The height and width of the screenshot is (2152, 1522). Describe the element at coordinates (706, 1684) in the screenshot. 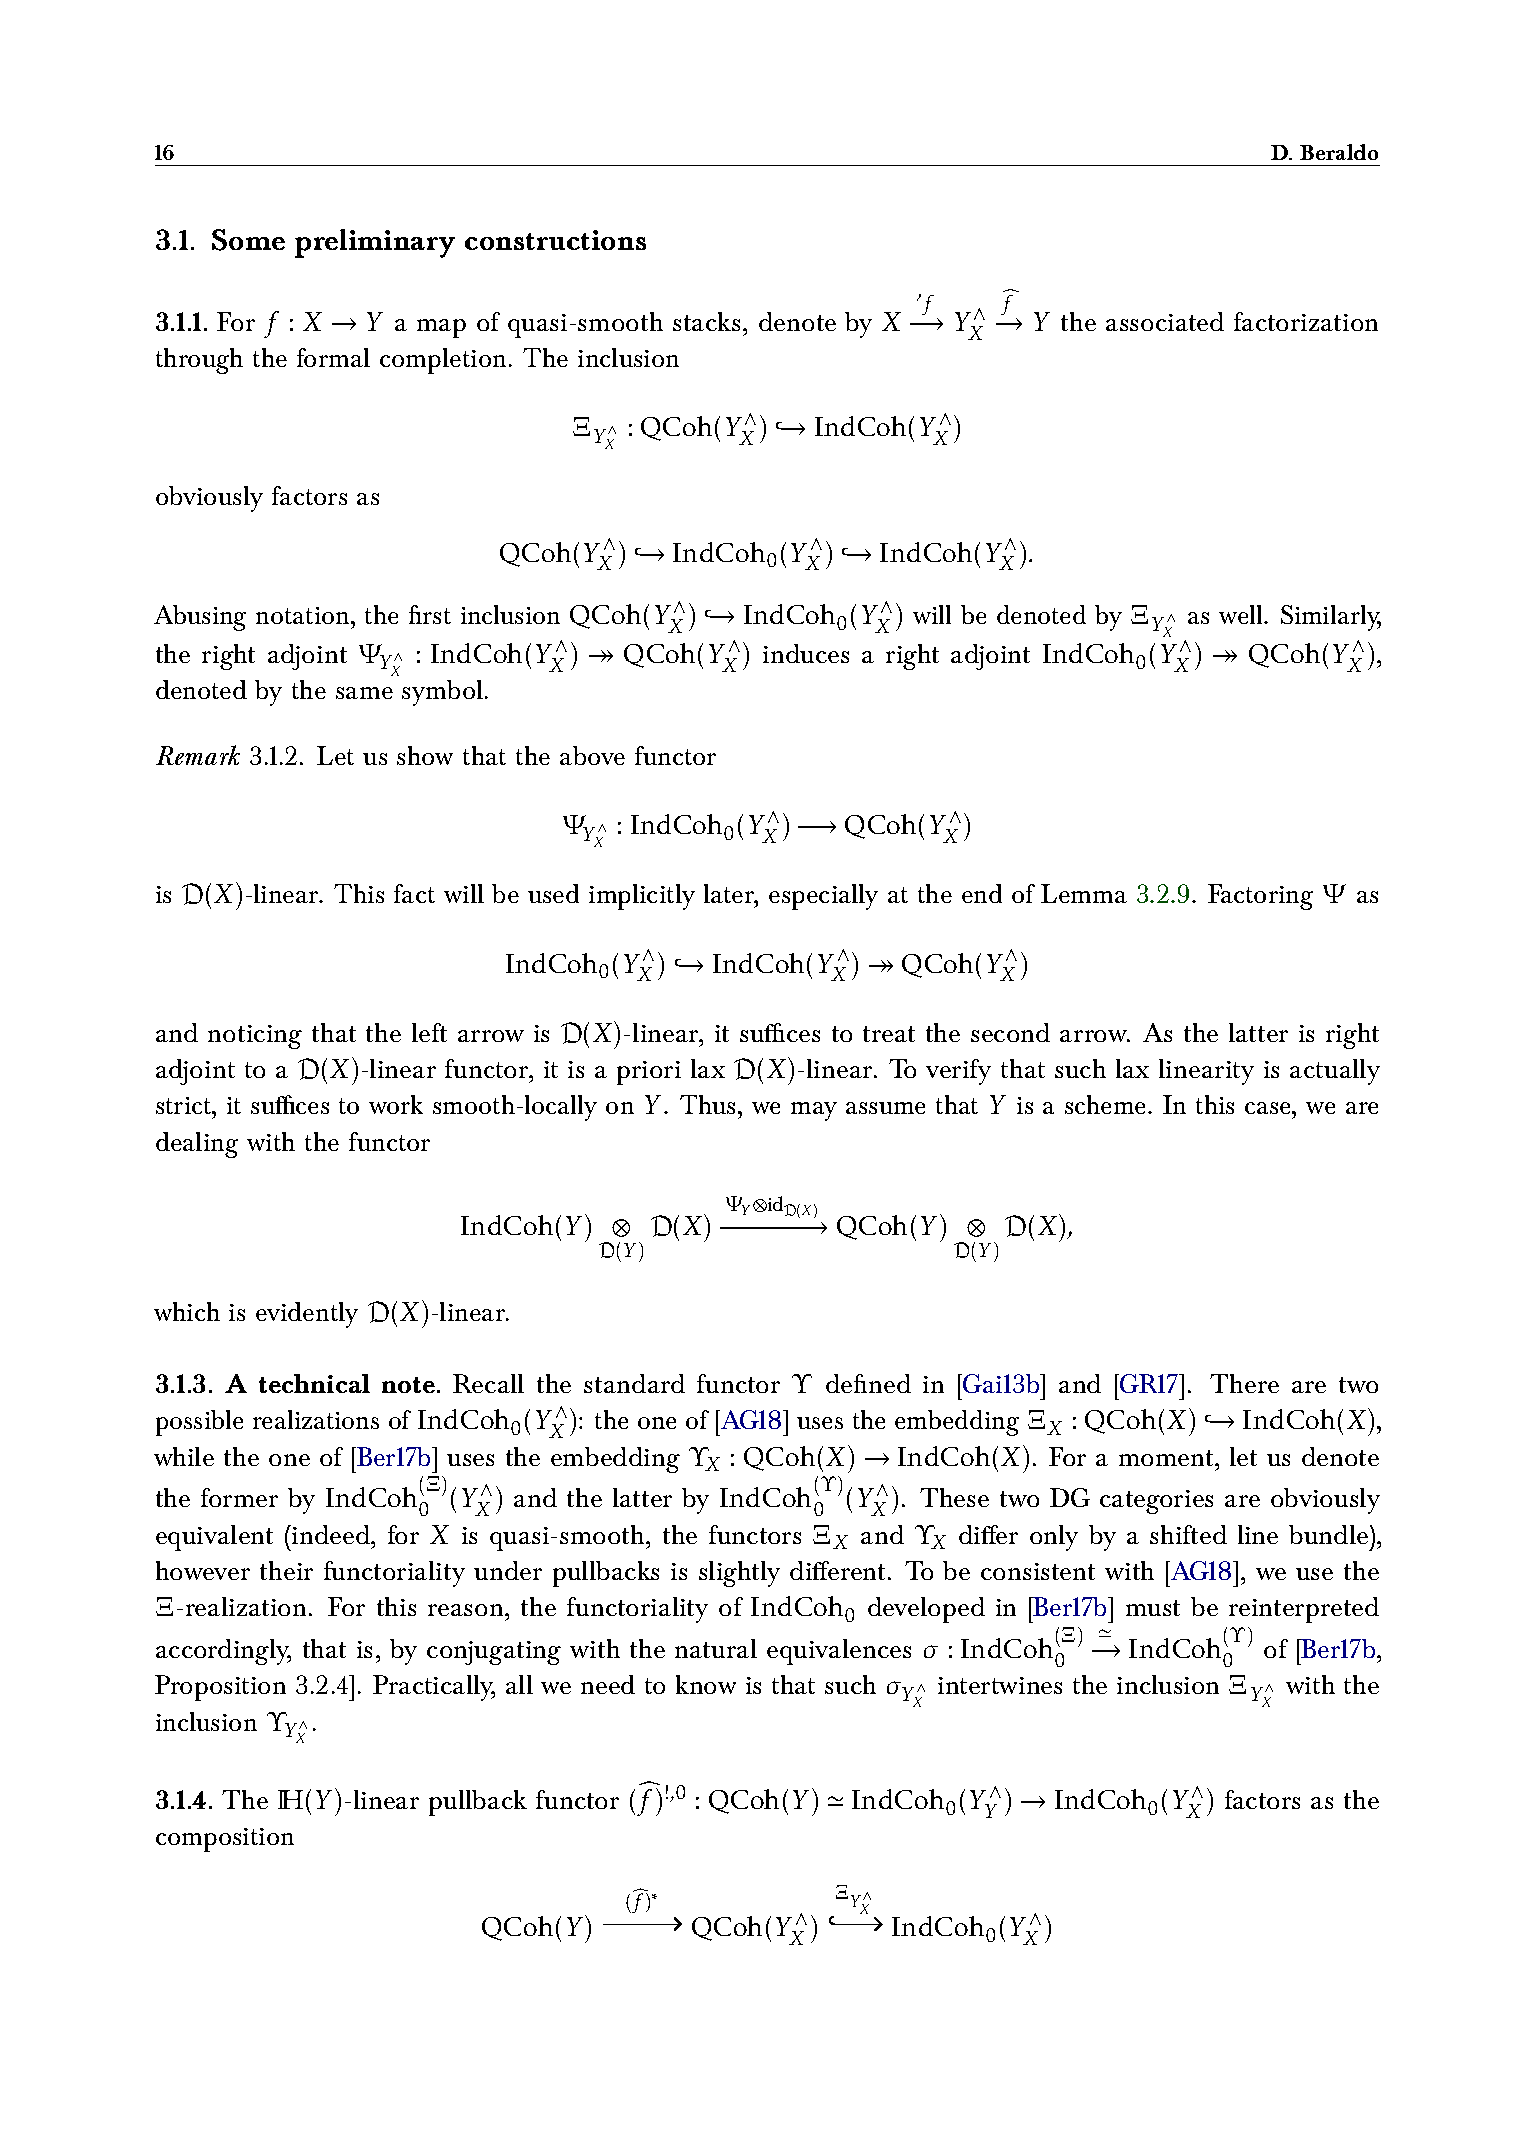

I see `know` at that location.
